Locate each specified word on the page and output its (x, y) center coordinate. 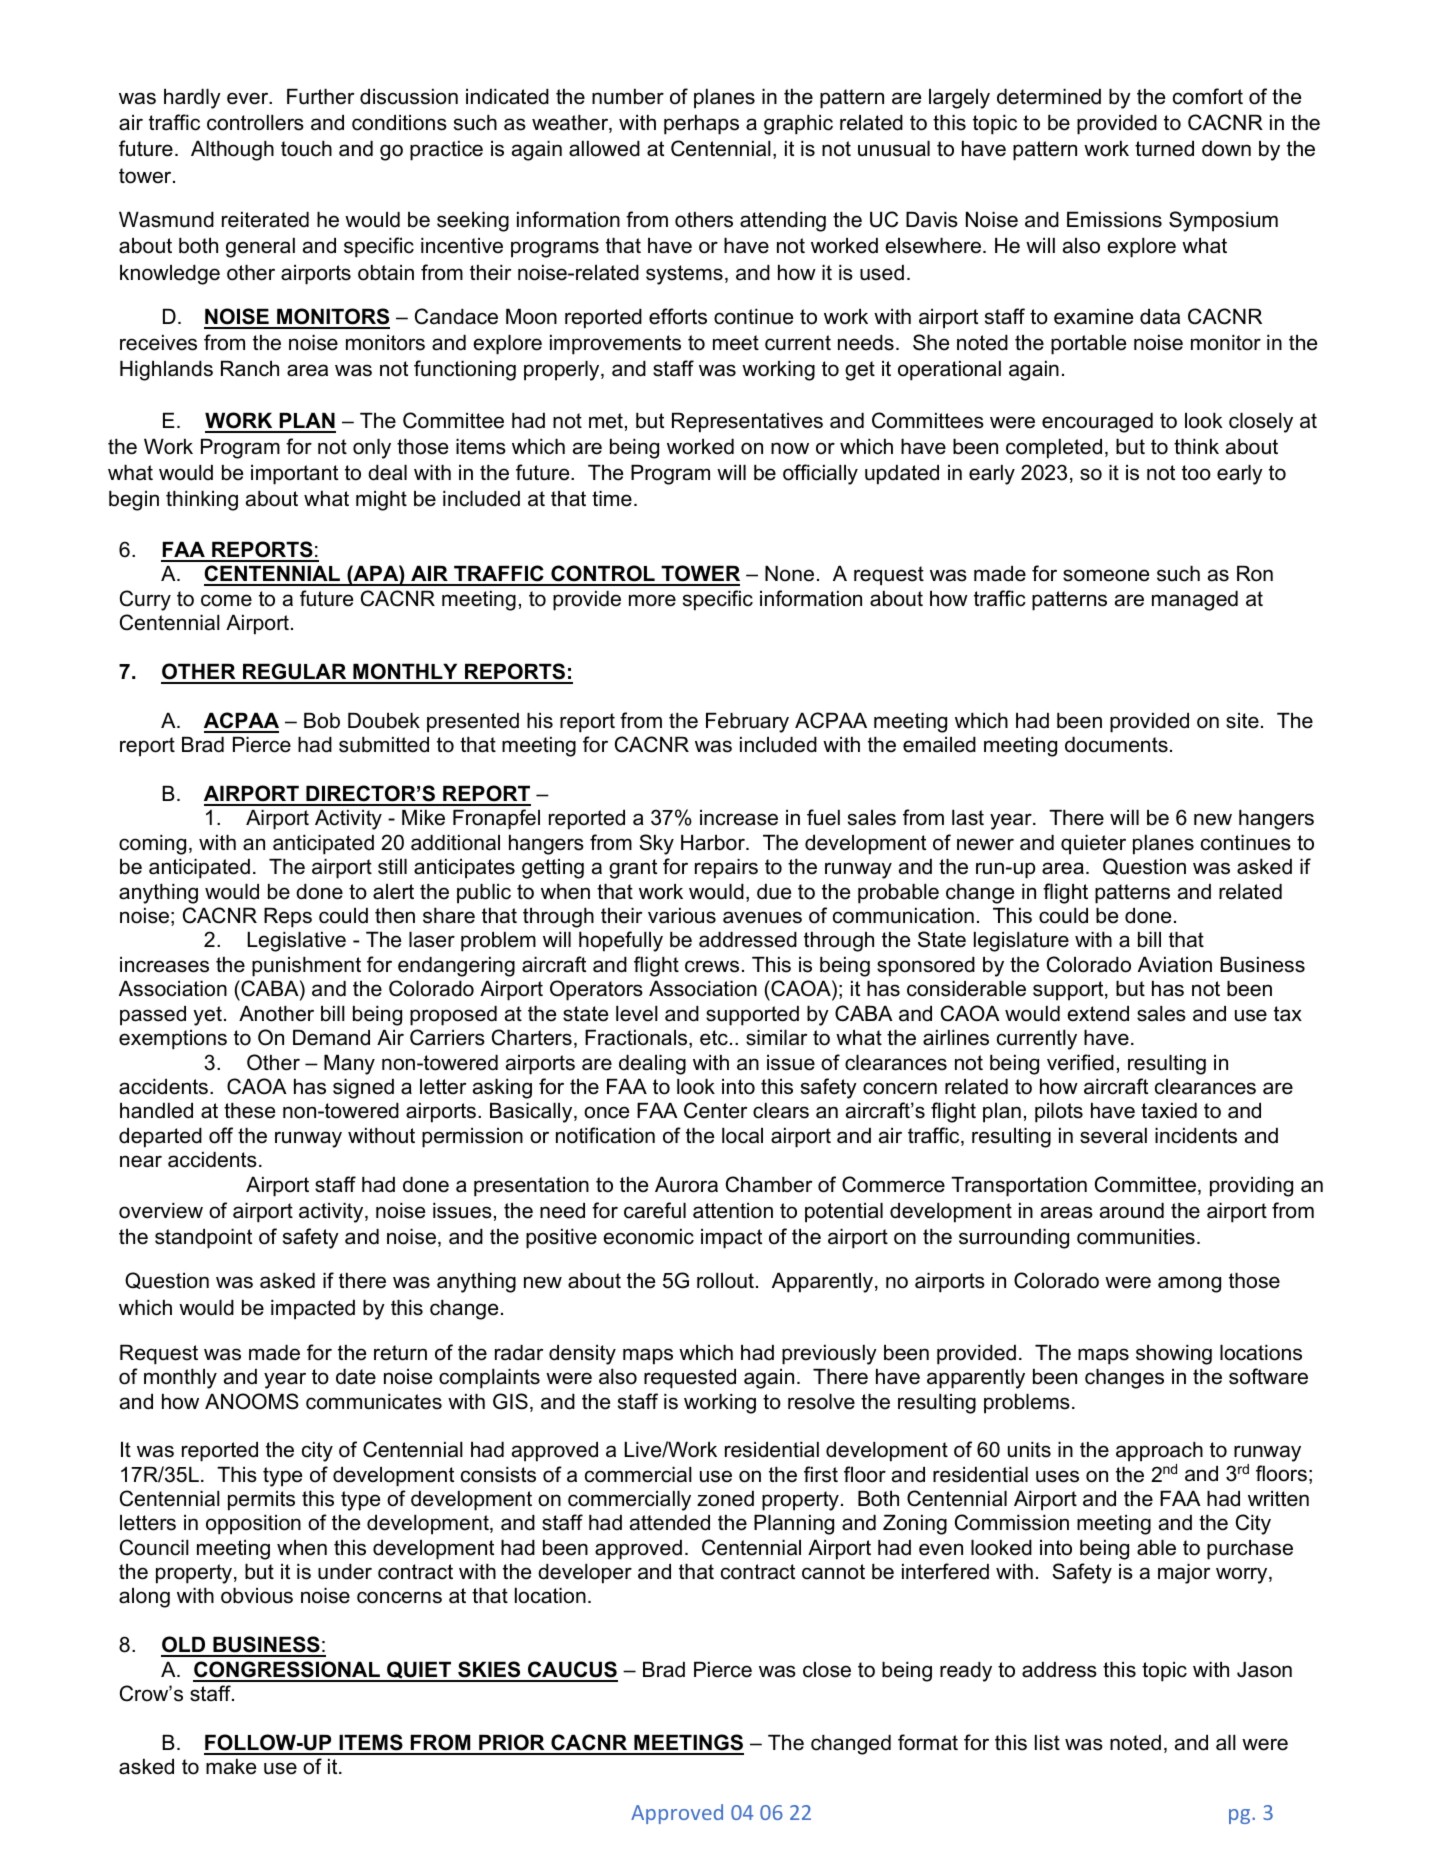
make (231, 1767)
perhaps (701, 125)
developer (585, 1574)
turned (1164, 149)
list (1047, 1743)
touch (306, 149)
